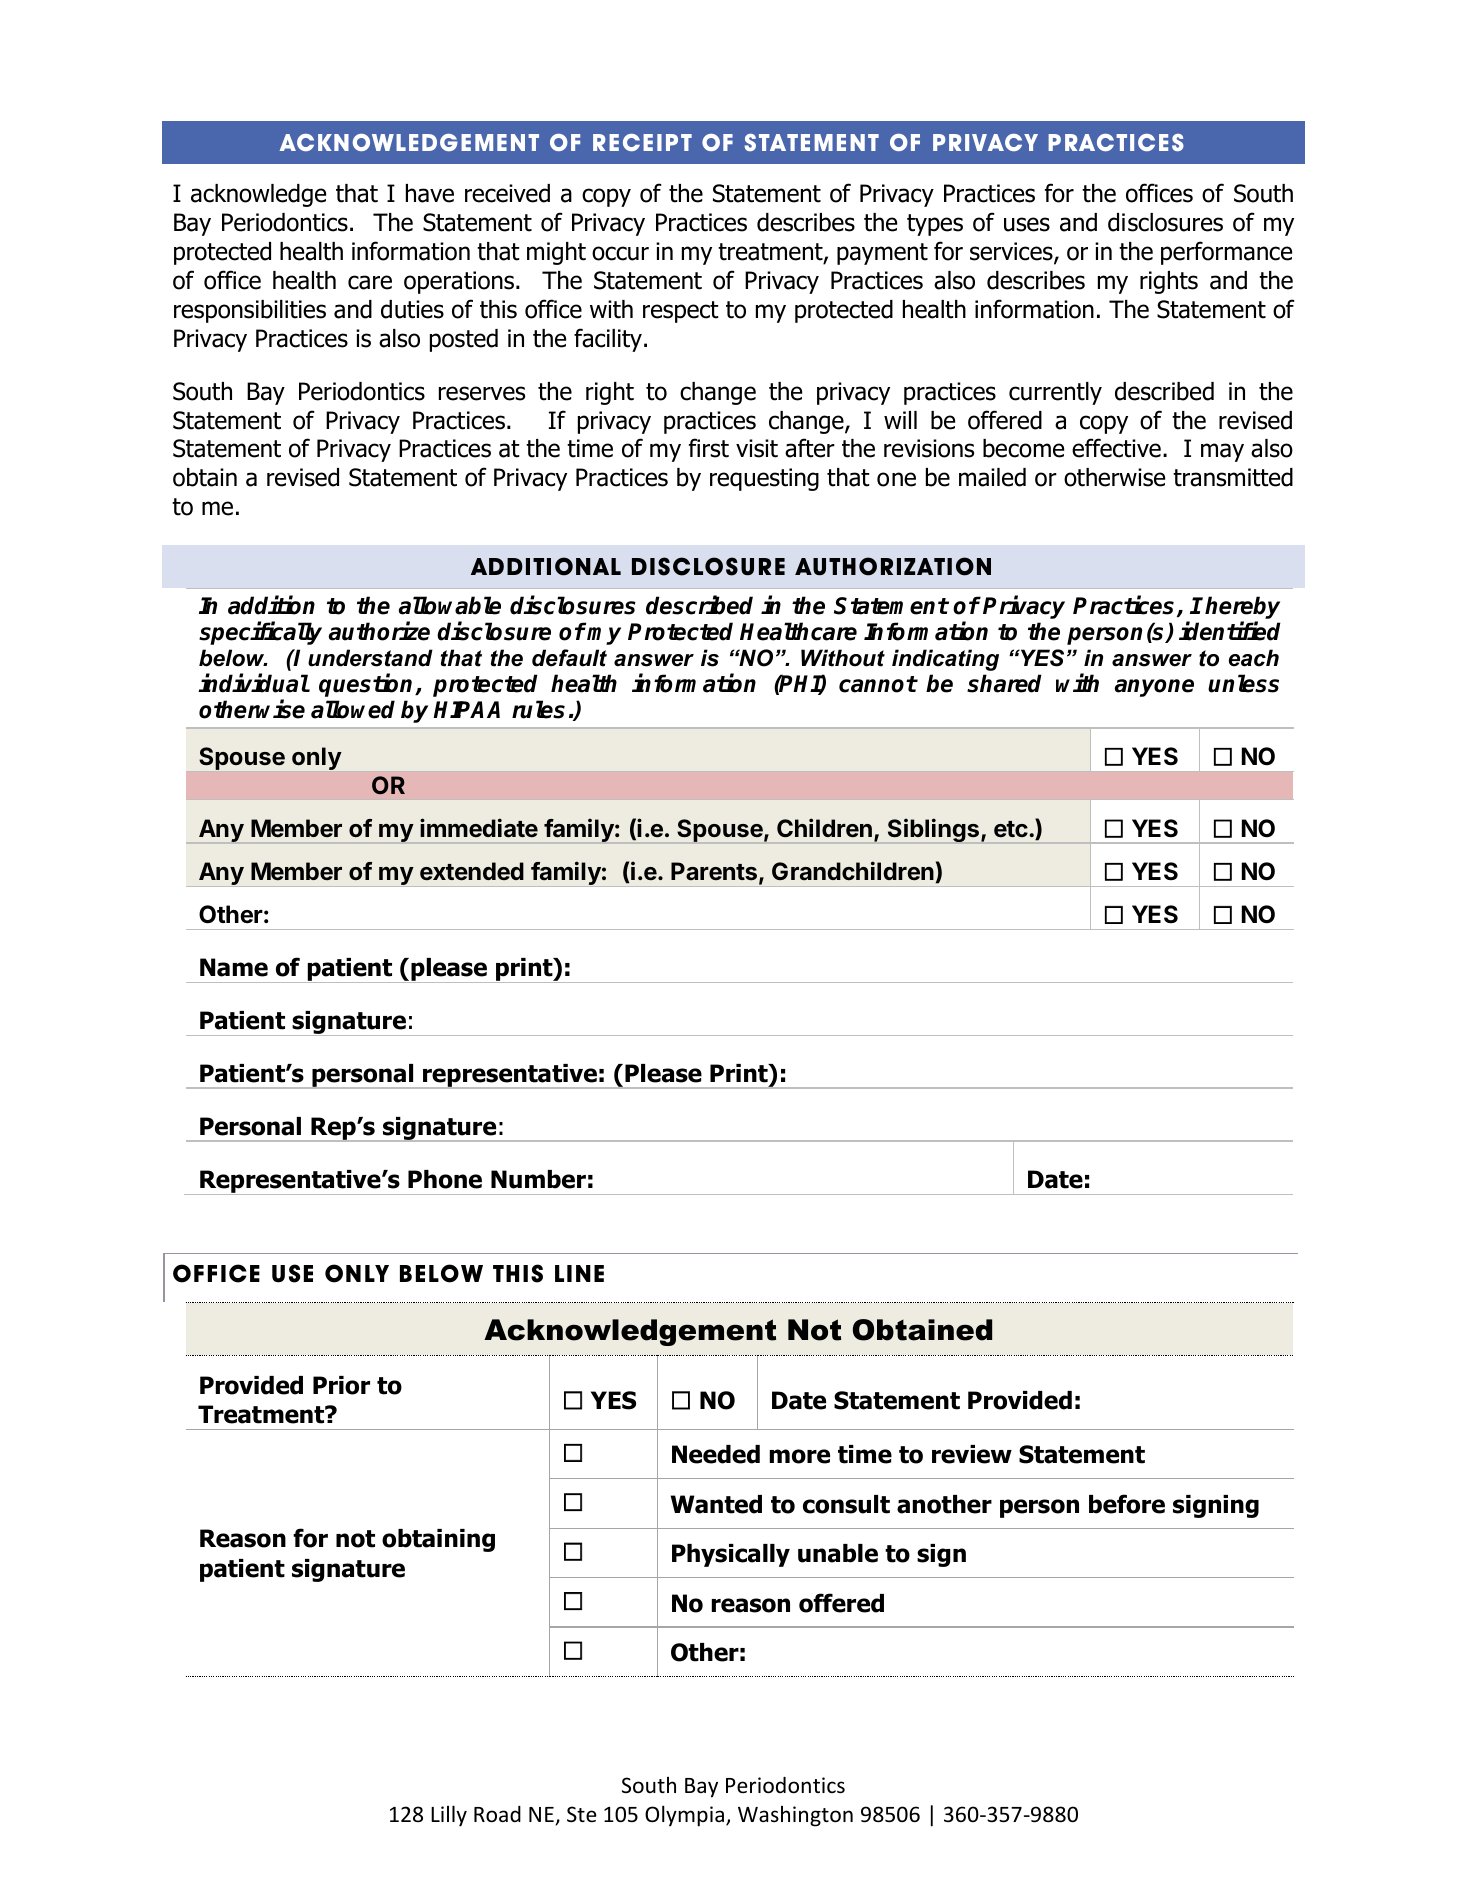 Image resolution: width=1467 pixels, height=1898 pixels. I want to click on have, so click(430, 193).
